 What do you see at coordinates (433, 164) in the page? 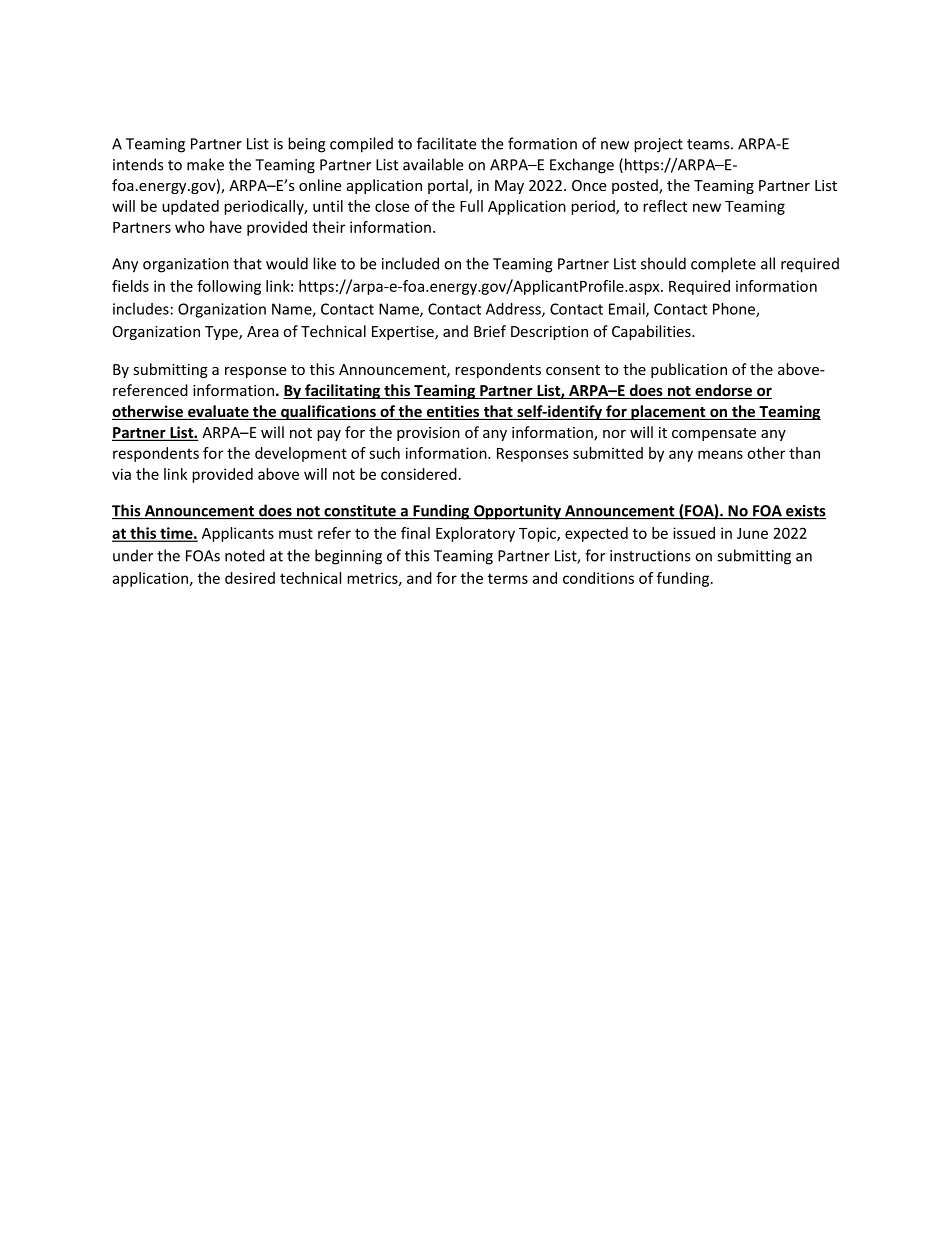
I see `available` at bounding box center [433, 164].
